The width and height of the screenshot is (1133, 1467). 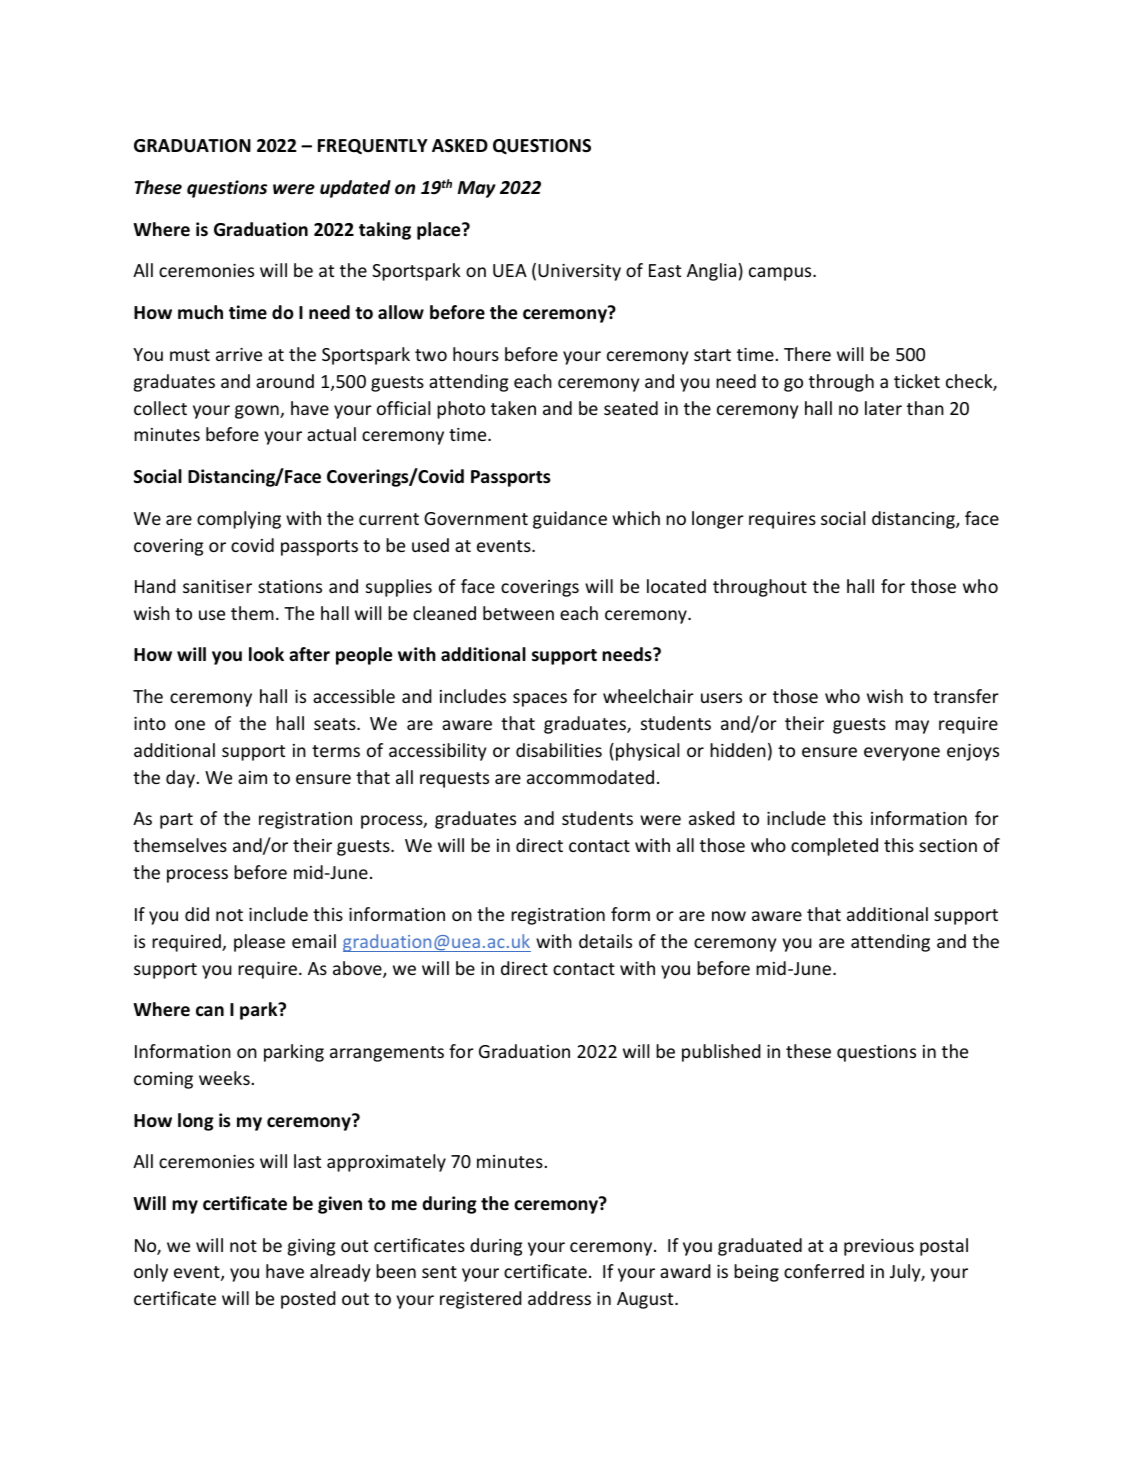 I want to click on giving, so click(x=311, y=1247).
